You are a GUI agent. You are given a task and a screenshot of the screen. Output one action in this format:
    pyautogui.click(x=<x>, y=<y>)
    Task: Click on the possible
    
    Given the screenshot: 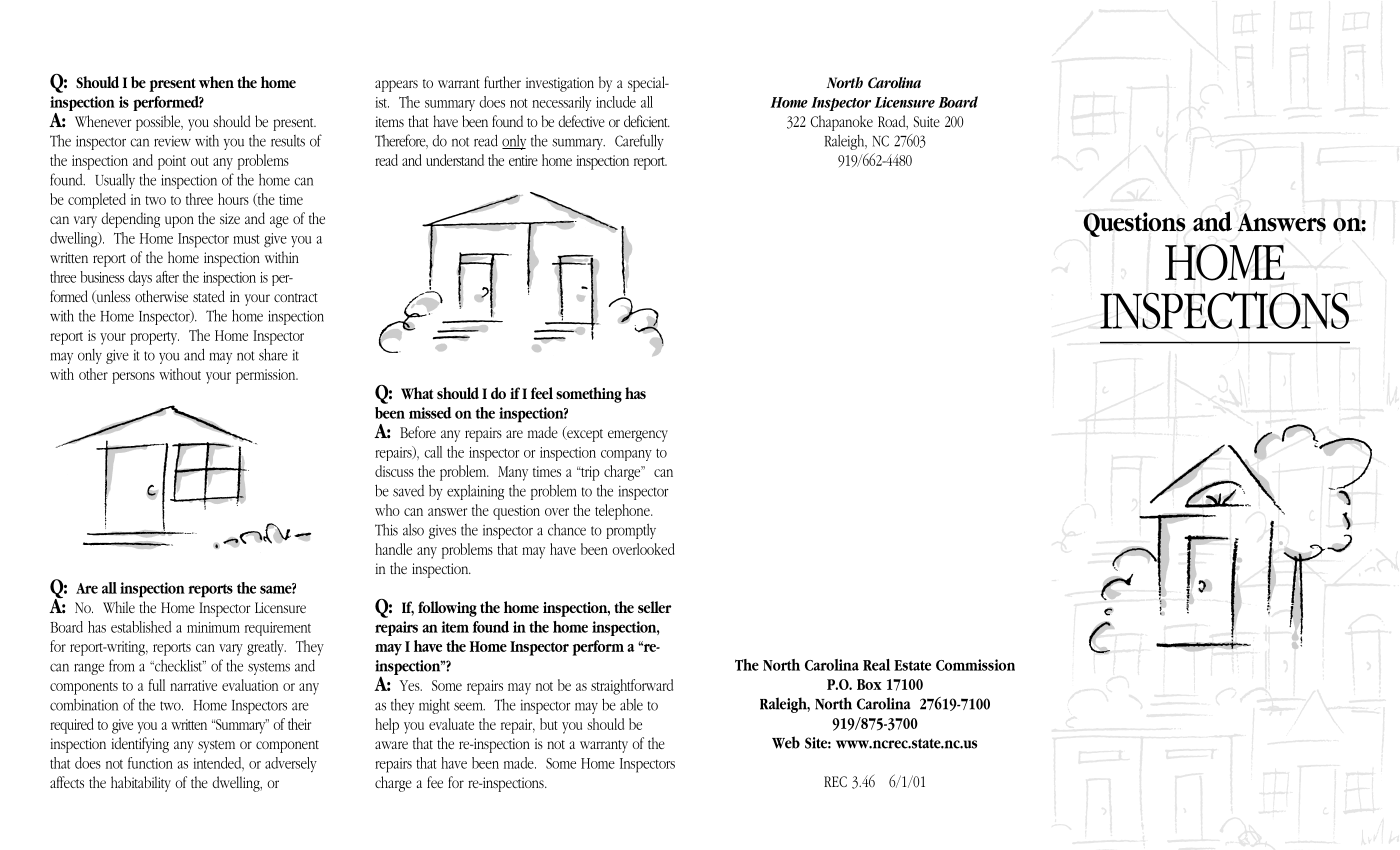 What is the action you would take?
    pyautogui.click(x=159, y=123)
